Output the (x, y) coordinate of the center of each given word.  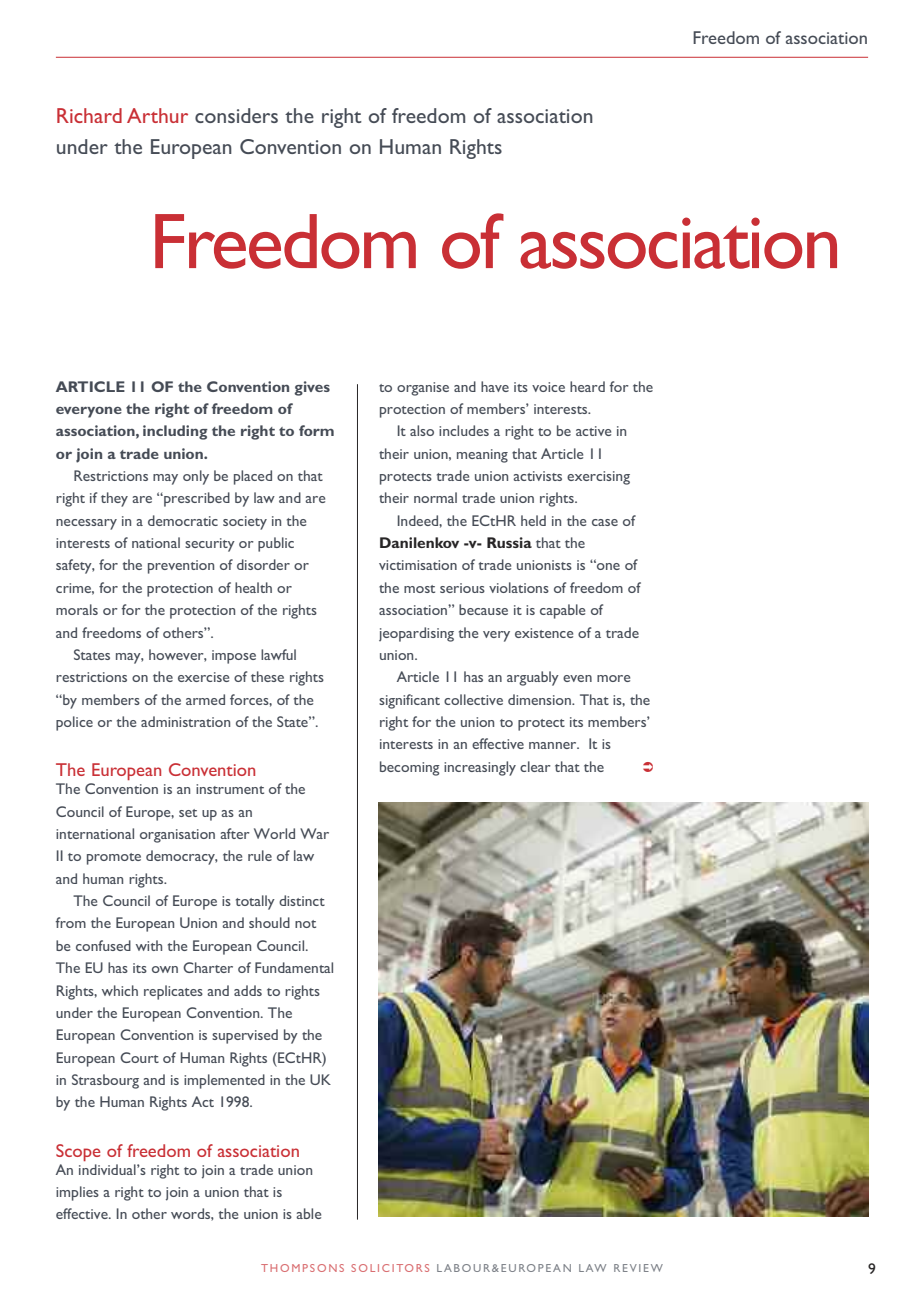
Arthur (157, 115)
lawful (278, 654)
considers (236, 115)
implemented (224, 1081)
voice (548, 387)
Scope (78, 1152)
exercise (203, 677)
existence (544, 633)
